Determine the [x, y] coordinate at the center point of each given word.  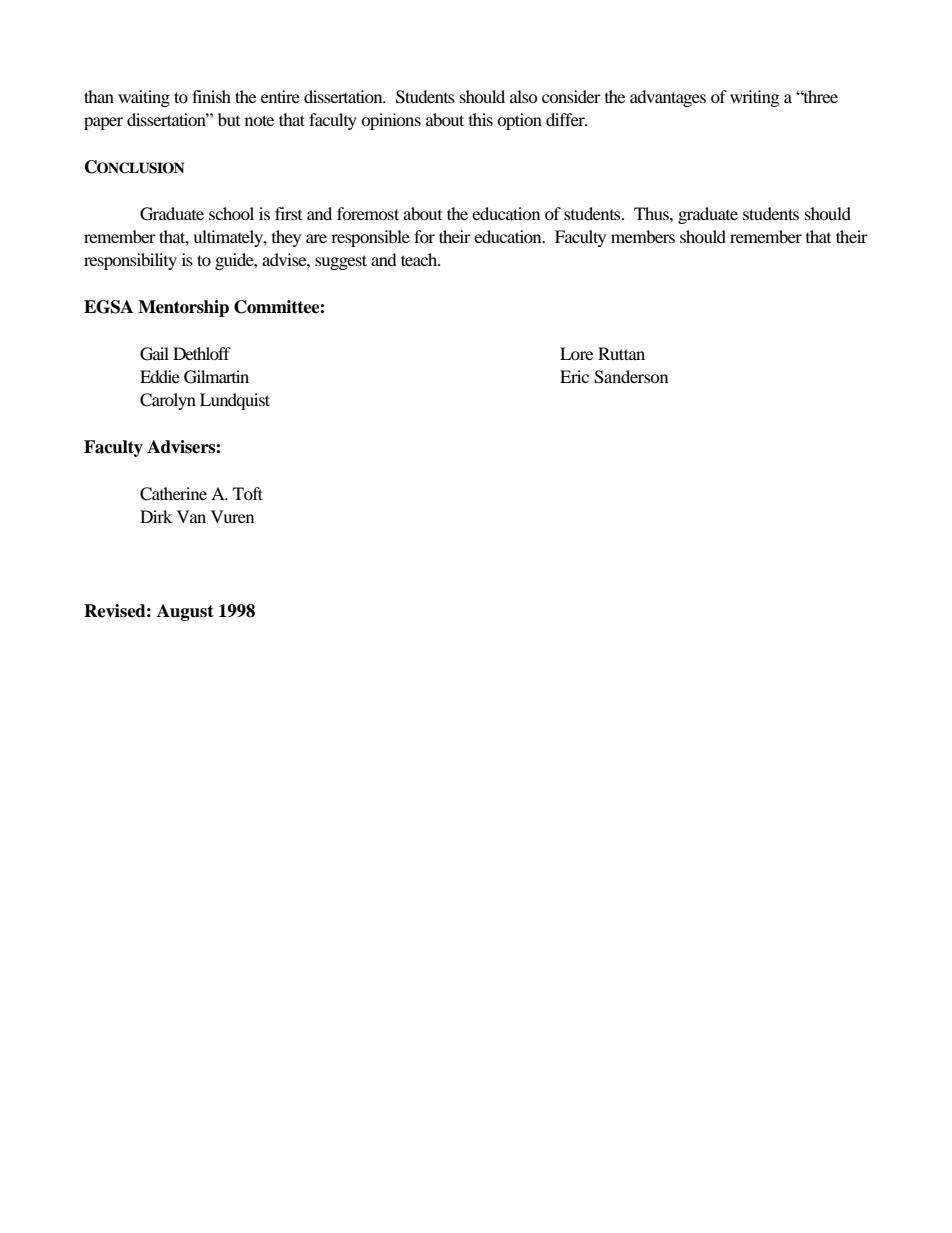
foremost [368, 213]
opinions [391, 121]
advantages [668, 98]
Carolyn [168, 401]
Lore [576, 353]
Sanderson [631, 377]
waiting [144, 98]
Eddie [160, 376]
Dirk [156, 516]
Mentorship [183, 308]
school [231, 213]
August [185, 612]
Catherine [173, 494]
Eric [574, 376]
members [643, 236]
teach [420, 259]
